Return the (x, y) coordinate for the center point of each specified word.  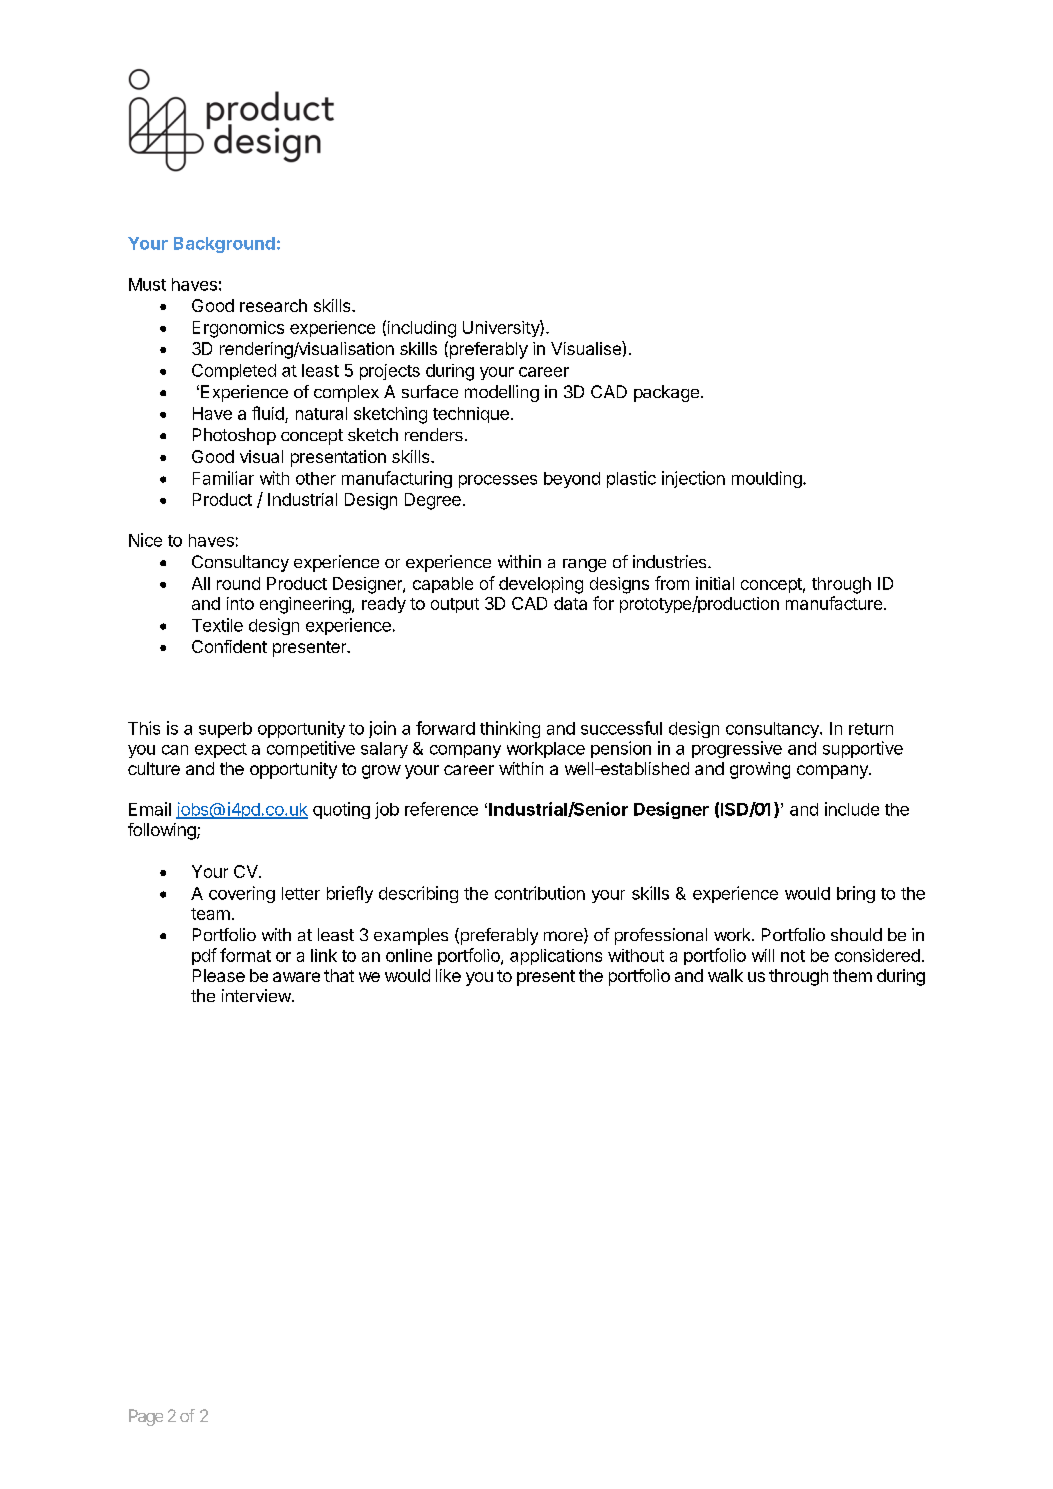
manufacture (834, 603)
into (240, 603)
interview (257, 995)
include (852, 809)
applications (556, 957)
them (852, 975)
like (448, 975)
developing (541, 585)
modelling (502, 393)
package (666, 393)
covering (242, 894)
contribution (540, 893)
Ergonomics (238, 329)
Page (146, 1417)
